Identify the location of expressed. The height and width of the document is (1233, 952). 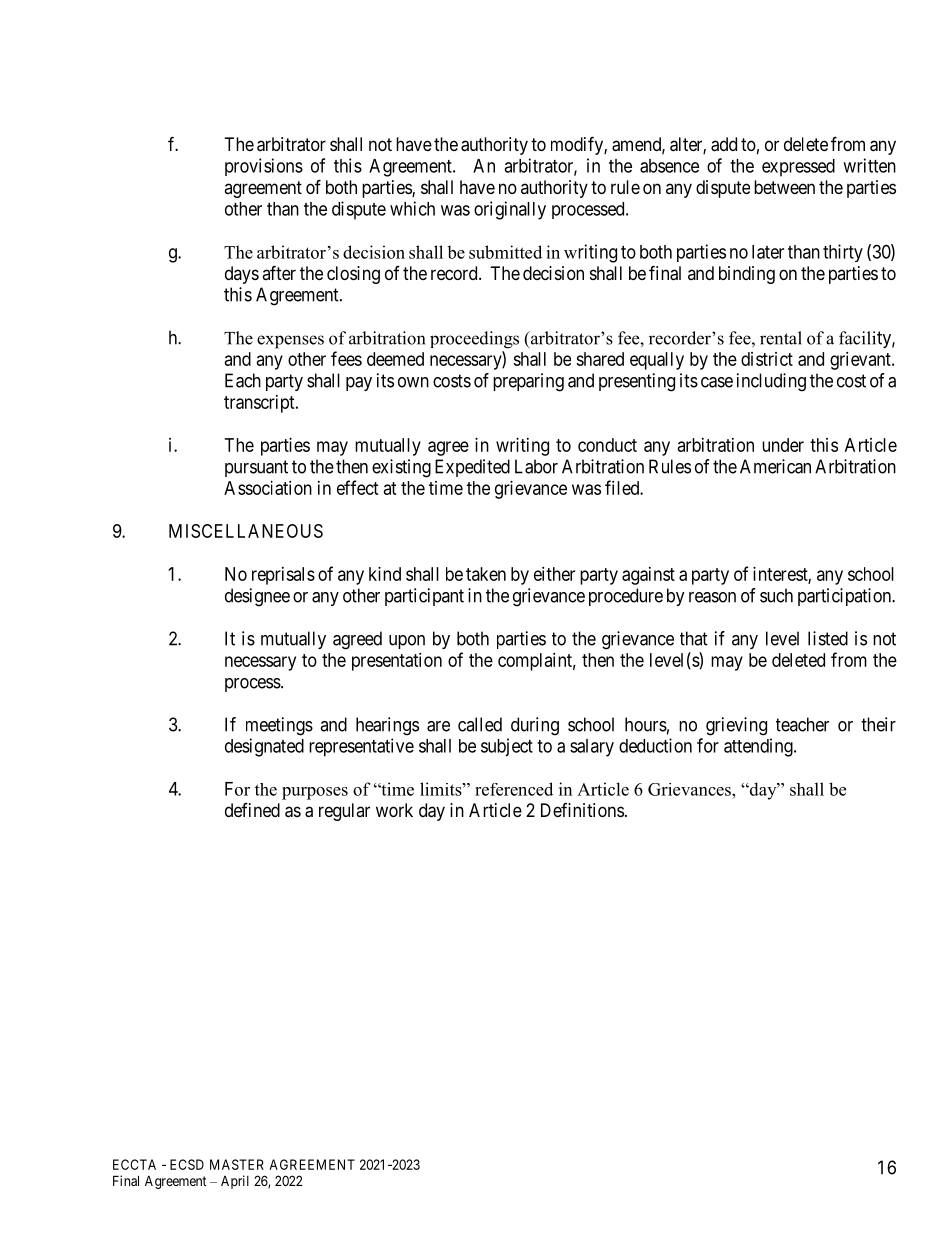
(798, 168).
